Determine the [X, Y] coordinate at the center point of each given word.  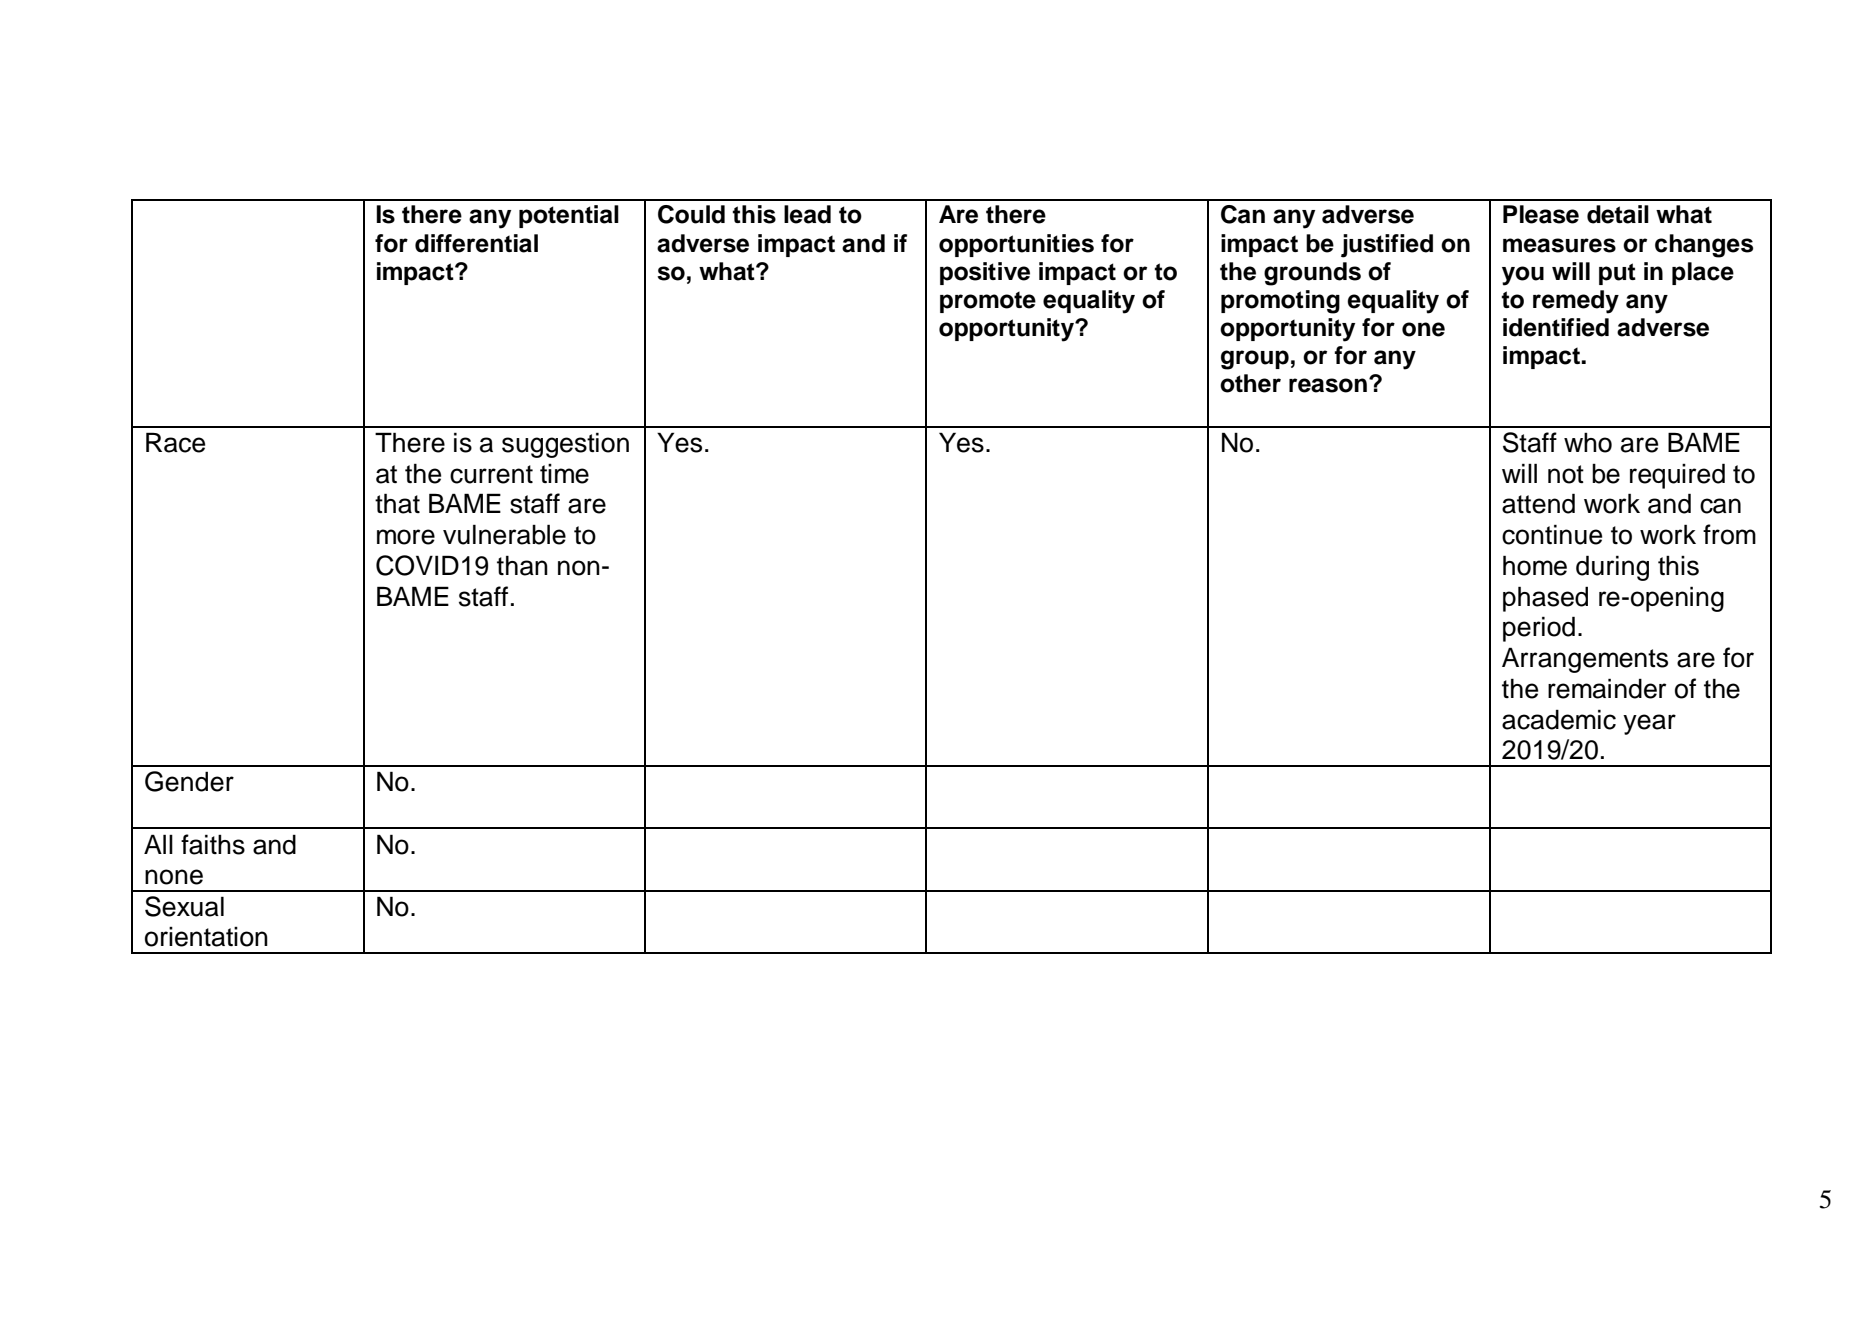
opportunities [1016, 245]
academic [1559, 719]
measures [1559, 245]
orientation [206, 937]
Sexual [184, 906]
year [1649, 724]
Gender [189, 781]
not [1566, 474]
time [564, 474]
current [491, 474]
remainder [1607, 688]
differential [476, 243]
